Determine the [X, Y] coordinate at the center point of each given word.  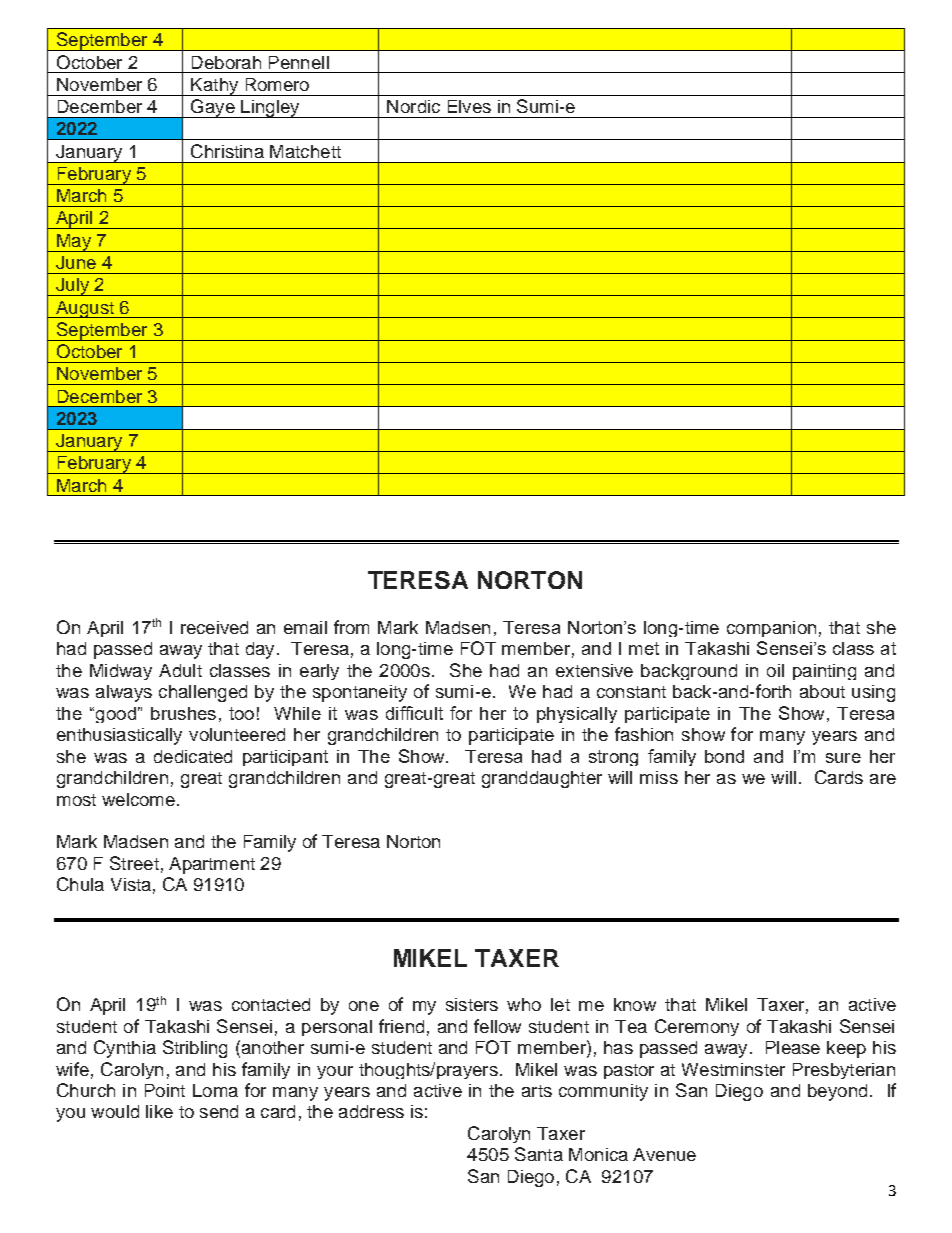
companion [771, 629]
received [214, 627]
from [351, 627]
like [159, 1111]
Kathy [215, 87]
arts [537, 1091]
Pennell [299, 62]
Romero [277, 84]
